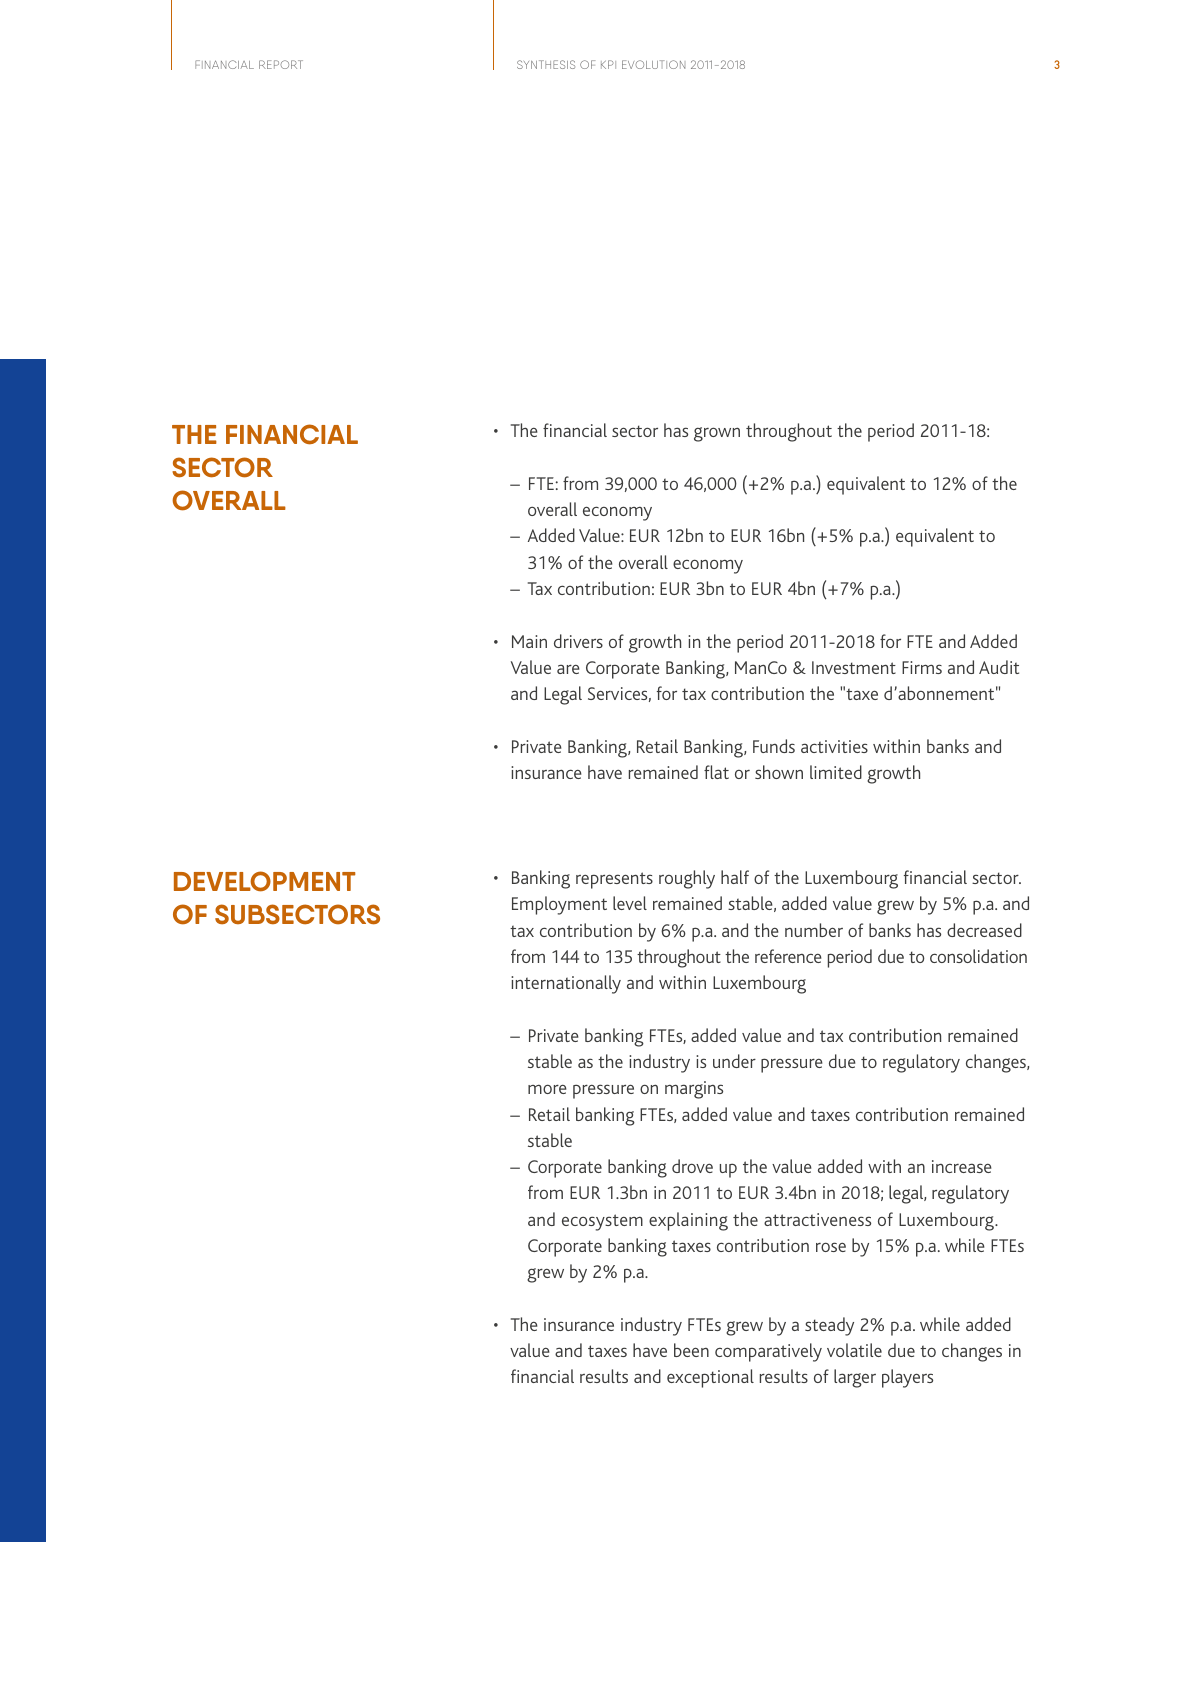  Describe the element at coordinates (568, 669) in the screenshot. I see `are` at that location.
